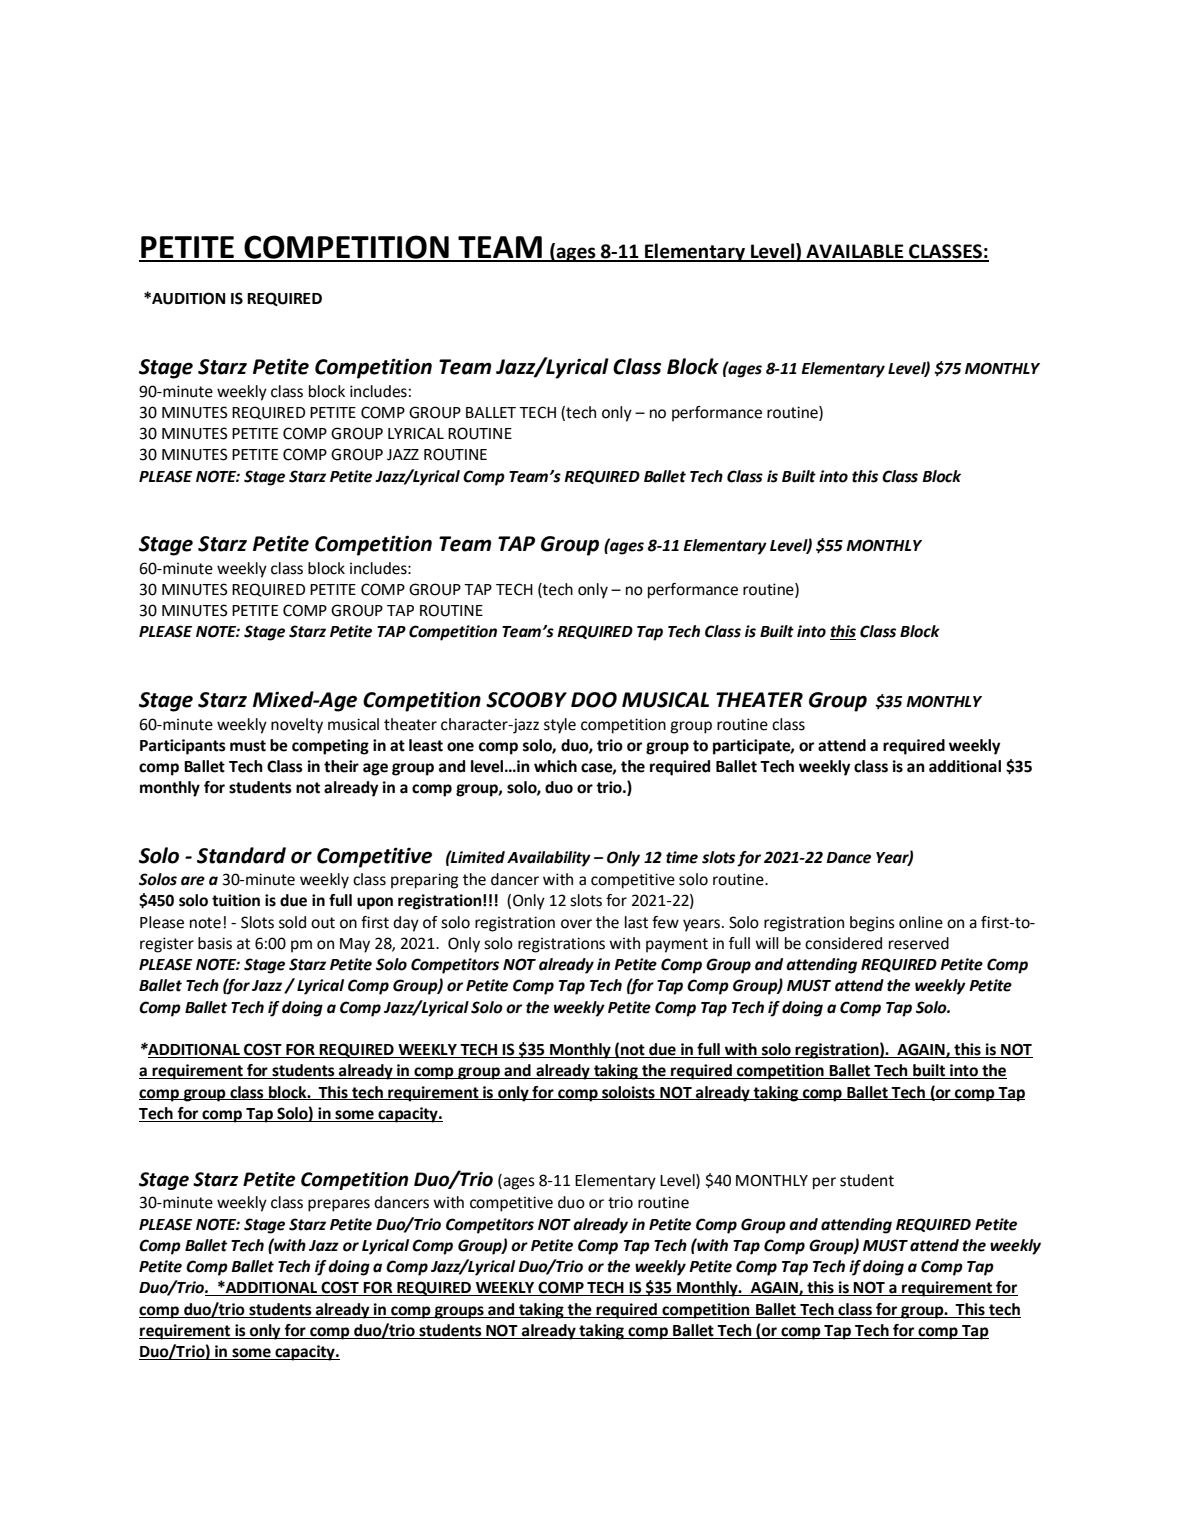 Image resolution: width=1183 pixels, height=1531 pixels. What do you see at coordinates (767, 943) in the page?
I see `will` at bounding box center [767, 943].
